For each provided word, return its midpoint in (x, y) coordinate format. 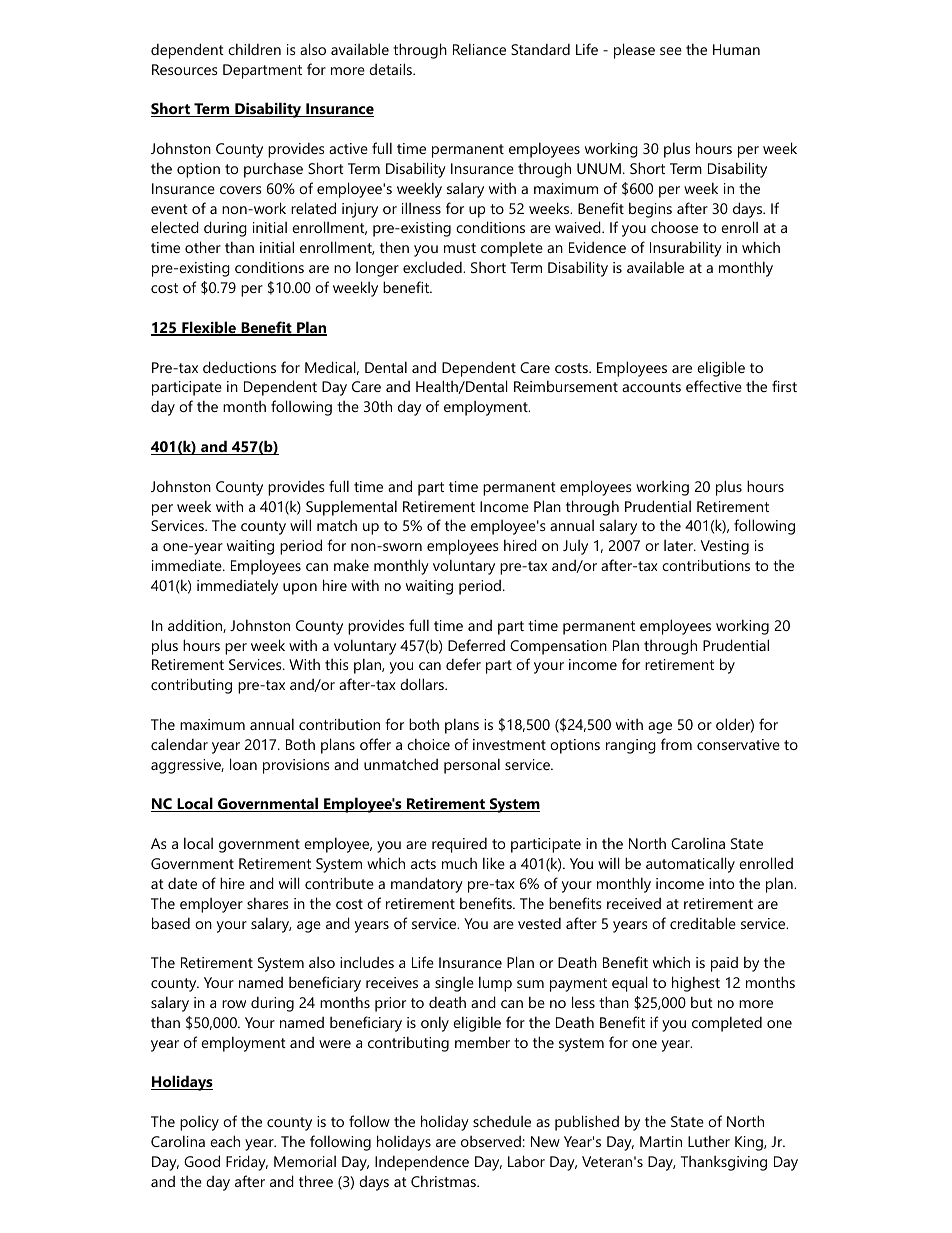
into (721, 883)
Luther (709, 1141)
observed (491, 1141)
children (254, 49)
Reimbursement (566, 386)
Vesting (725, 547)
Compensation (558, 647)
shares (268, 903)
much (459, 863)
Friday (247, 1163)
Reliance (479, 49)
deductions (239, 367)
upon (300, 589)
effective (714, 386)
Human (736, 49)
